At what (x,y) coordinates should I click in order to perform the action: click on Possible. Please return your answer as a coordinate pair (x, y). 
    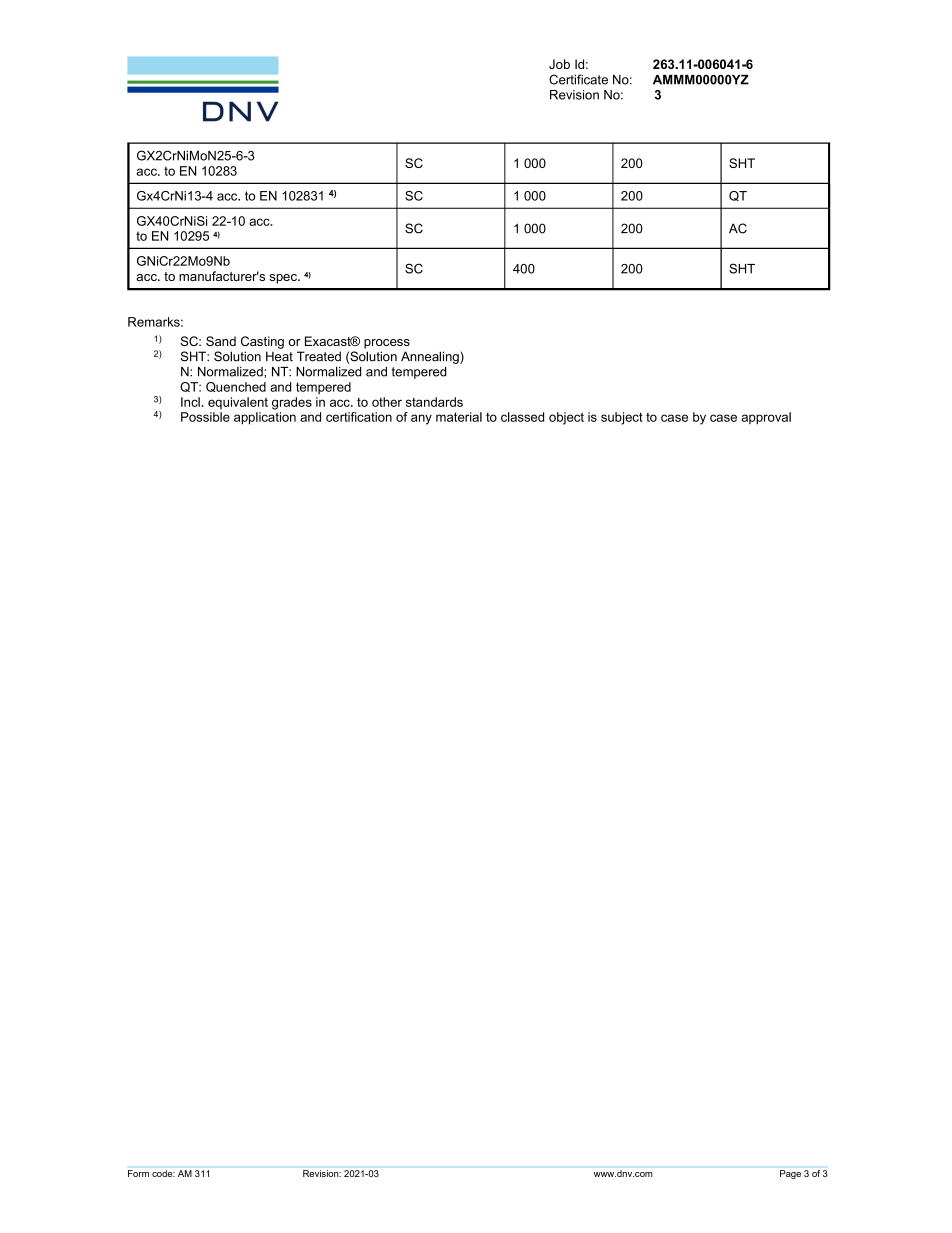
    Looking at the image, I should click on (205, 417).
